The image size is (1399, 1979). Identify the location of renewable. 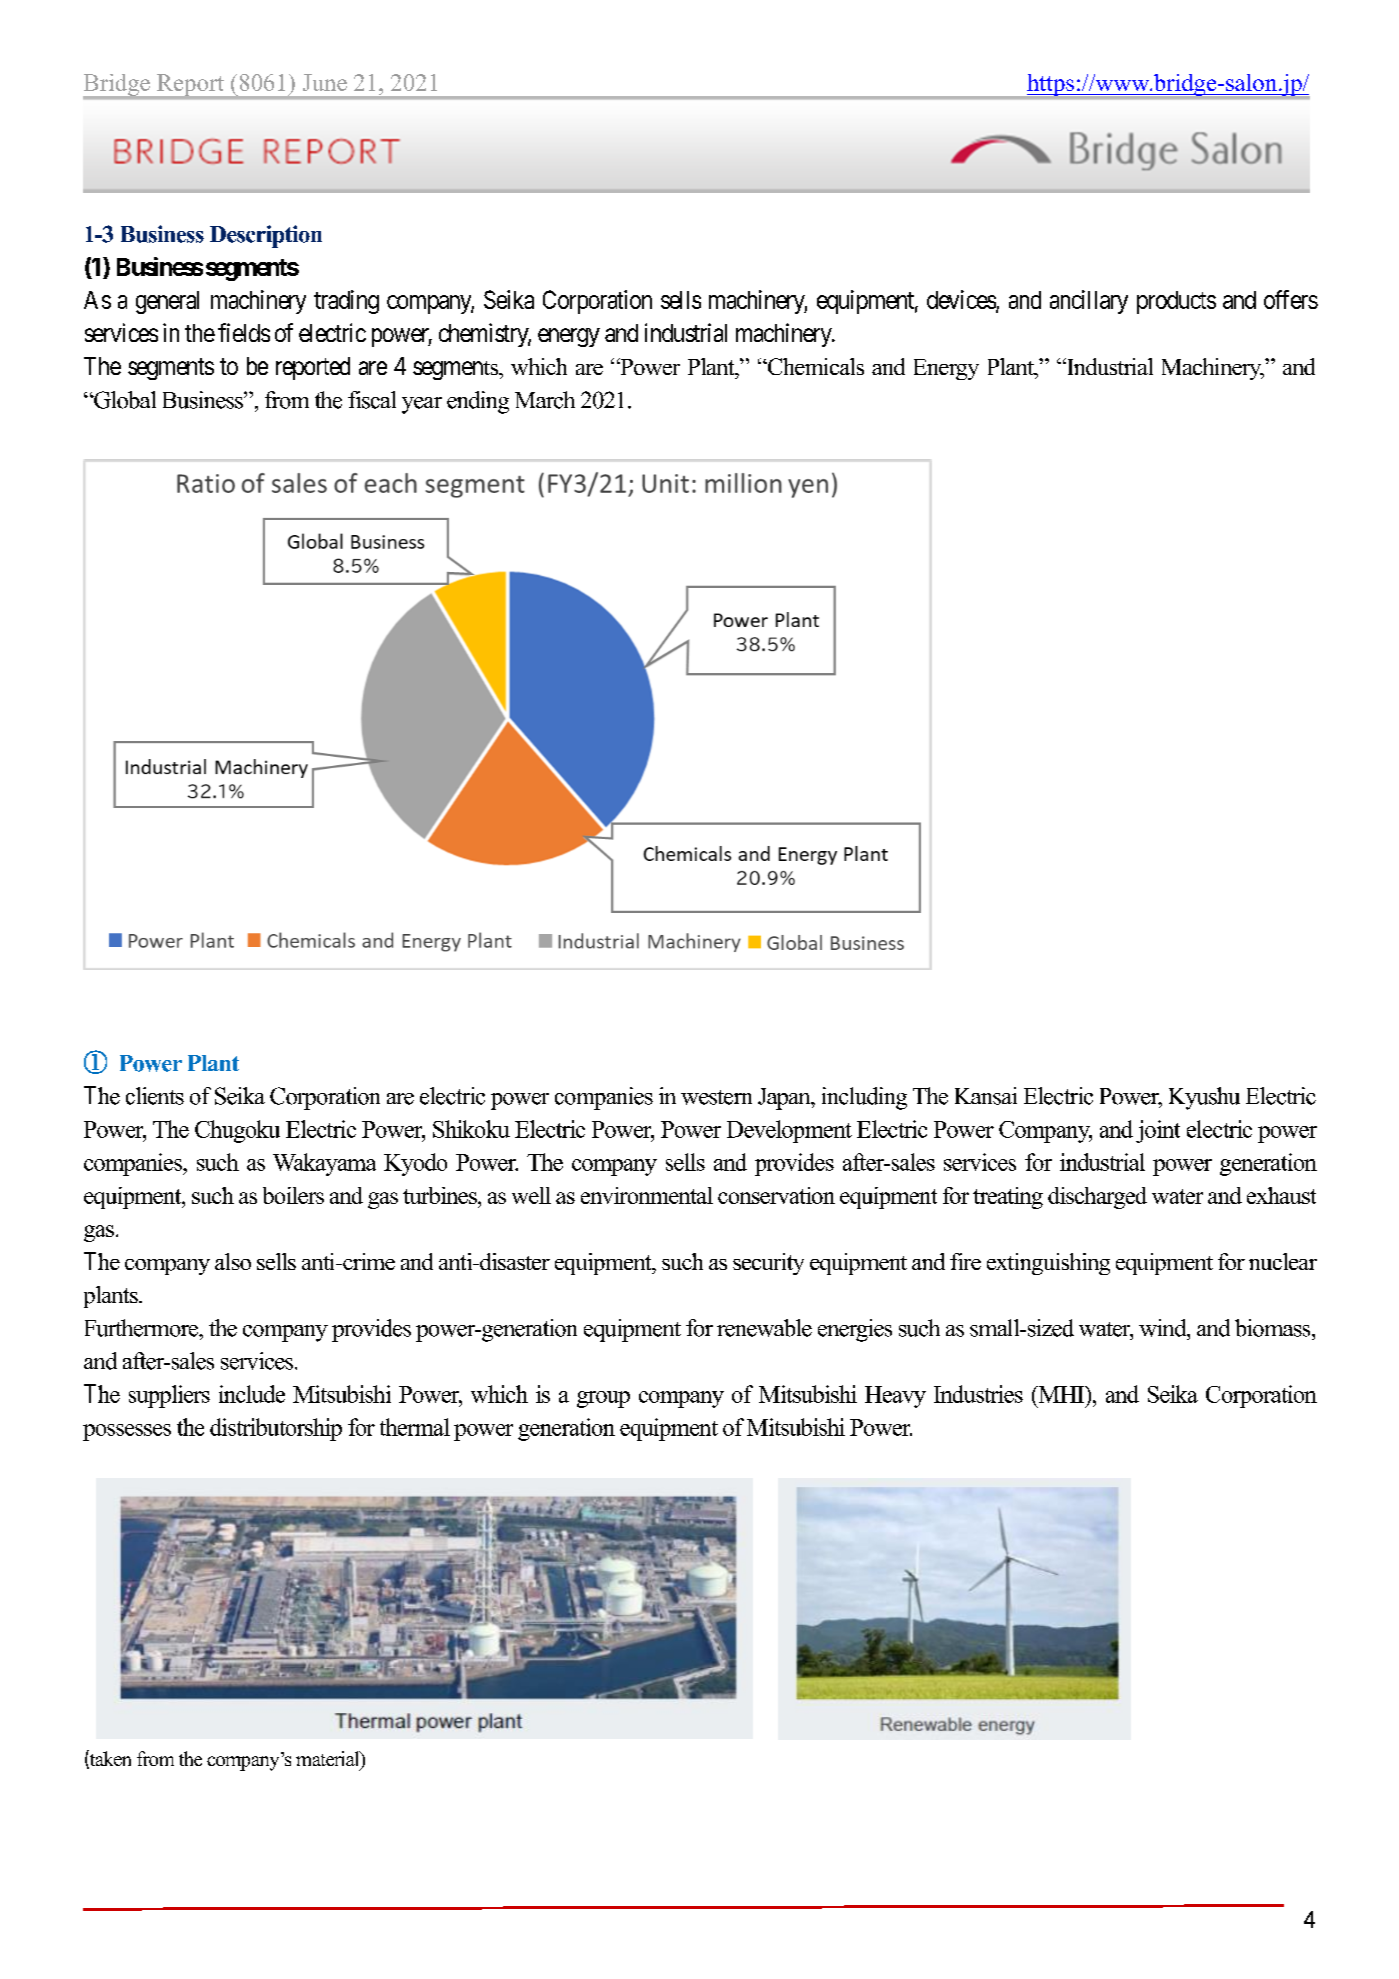
(764, 1328).
